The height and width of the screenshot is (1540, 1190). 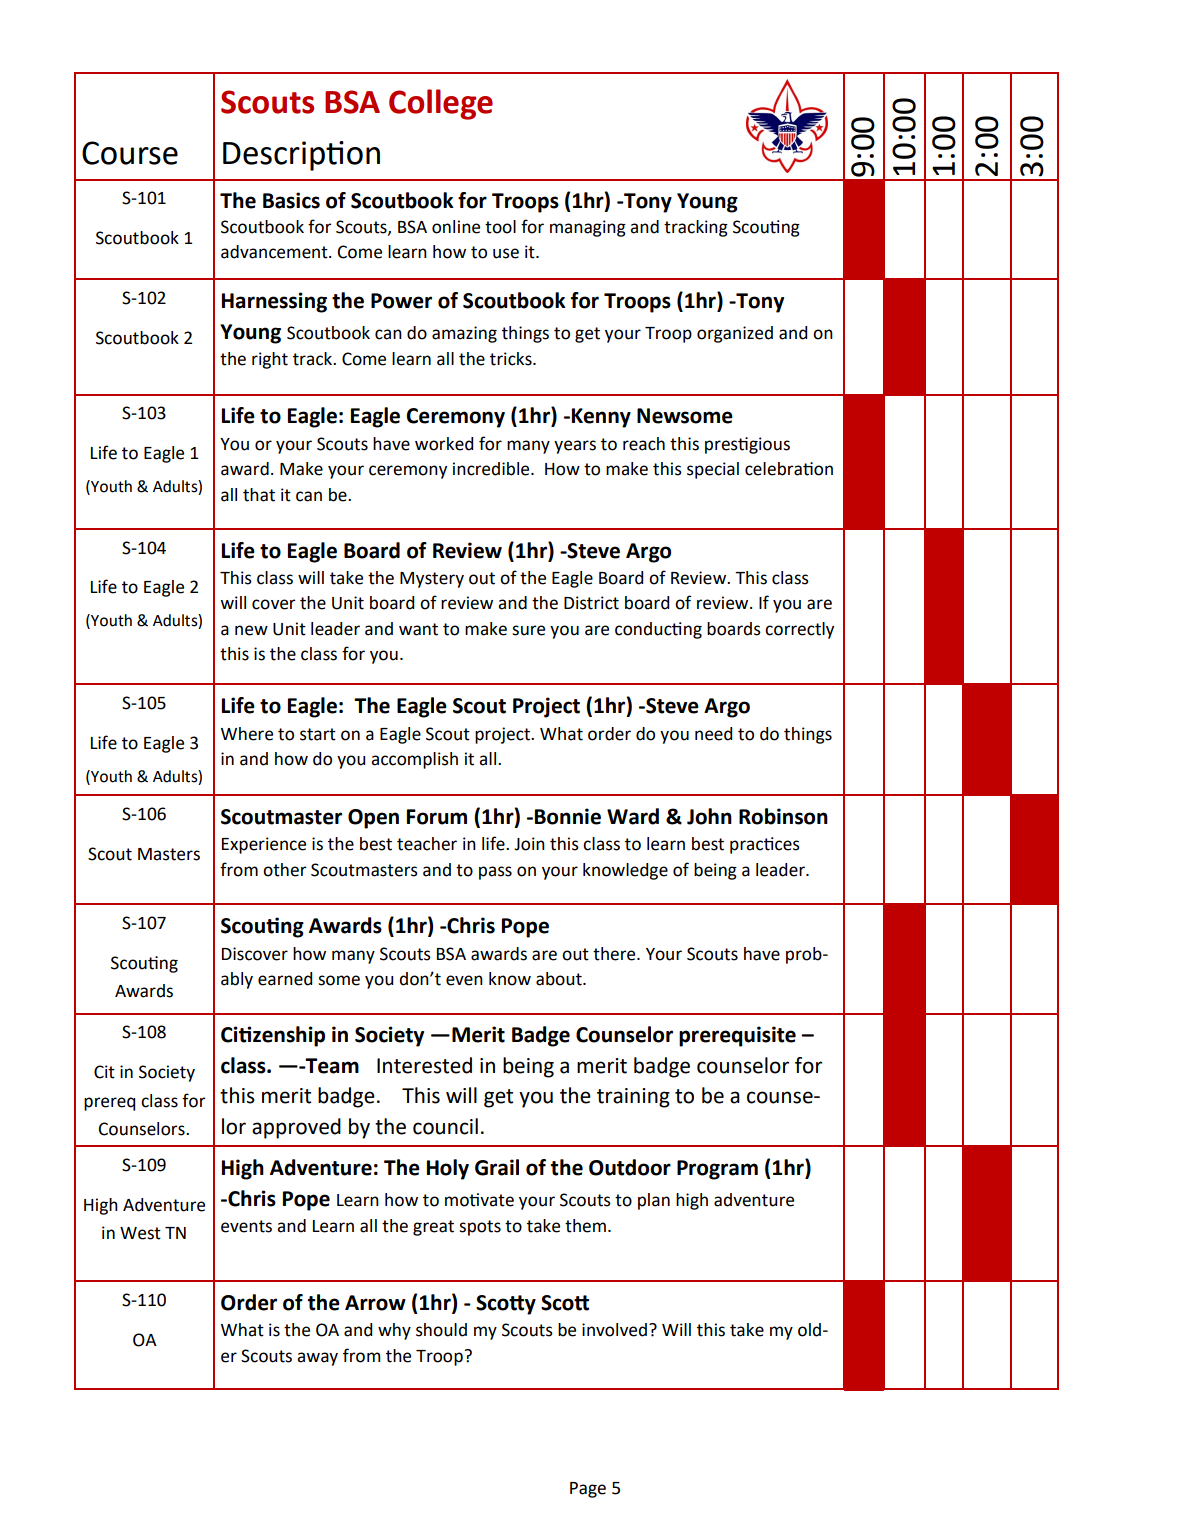 What do you see at coordinates (264, 845) in the screenshot?
I see `Experience` at bounding box center [264, 845].
